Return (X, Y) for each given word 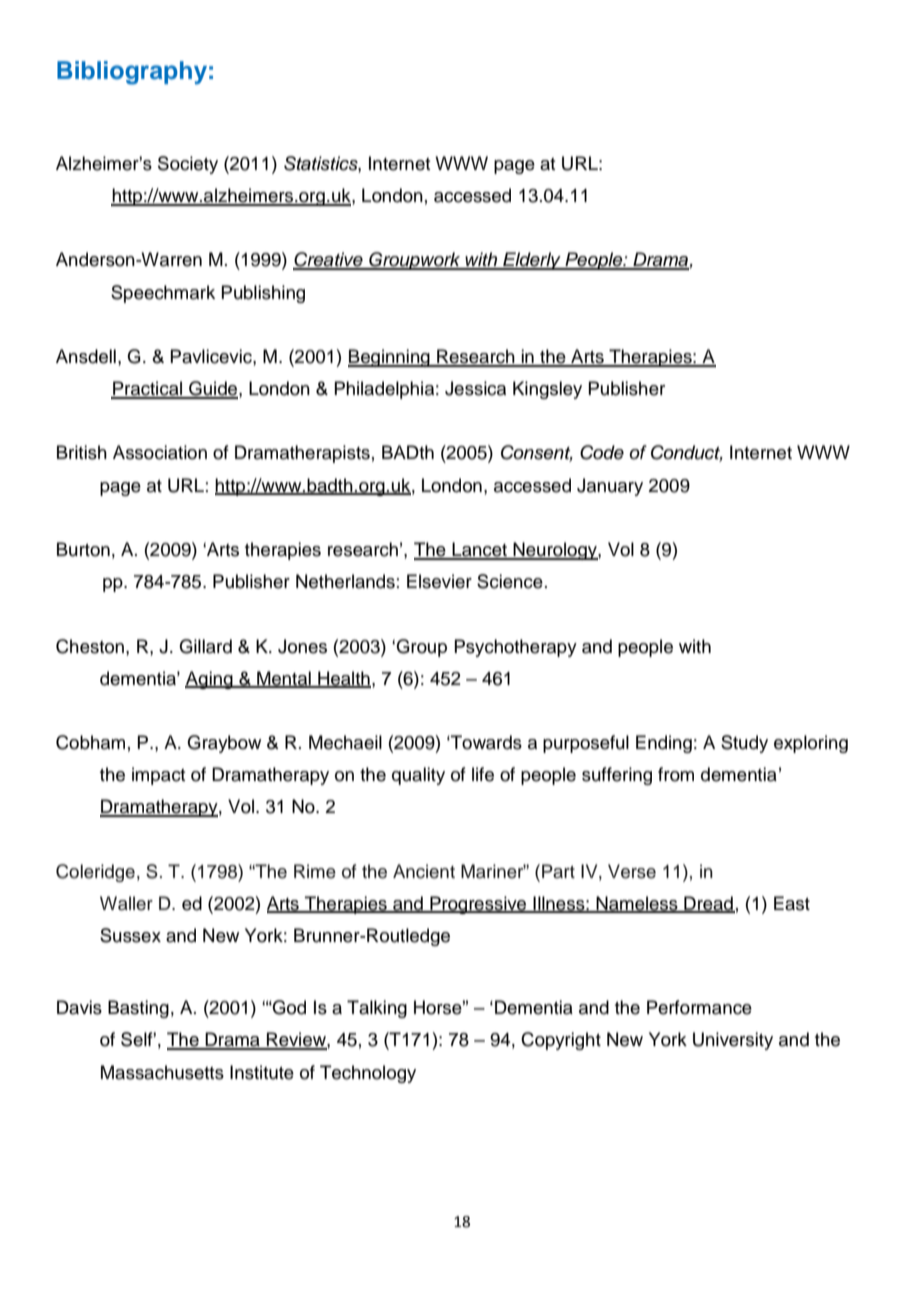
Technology (368, 1074)
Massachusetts (162, 1072)
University (733, 1041)
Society (188, 165)
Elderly (532, 261)
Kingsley (547, 390)
